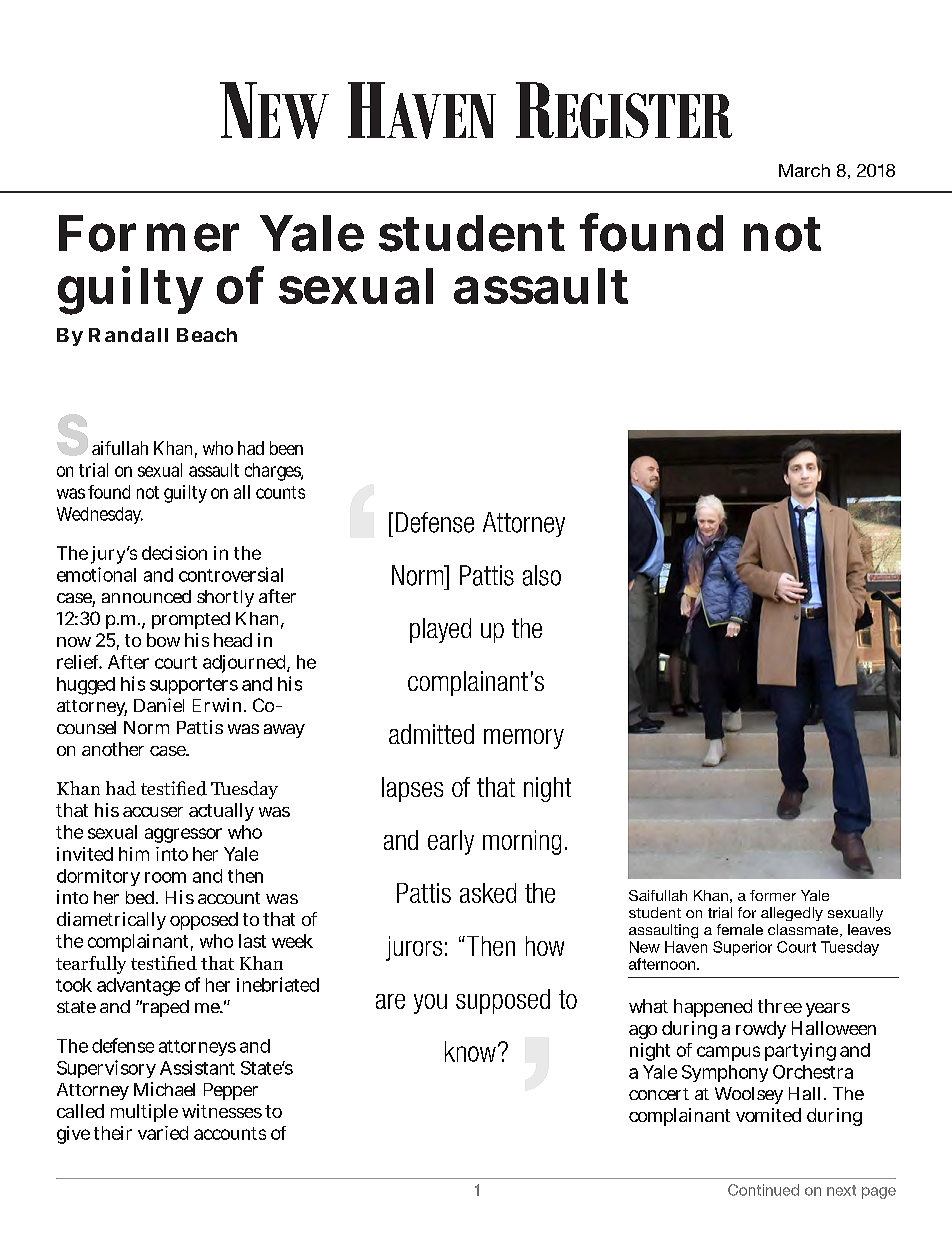 The width and height of the screenshot is (952, 1233). I want to click on Beach, so click(207, 335).
